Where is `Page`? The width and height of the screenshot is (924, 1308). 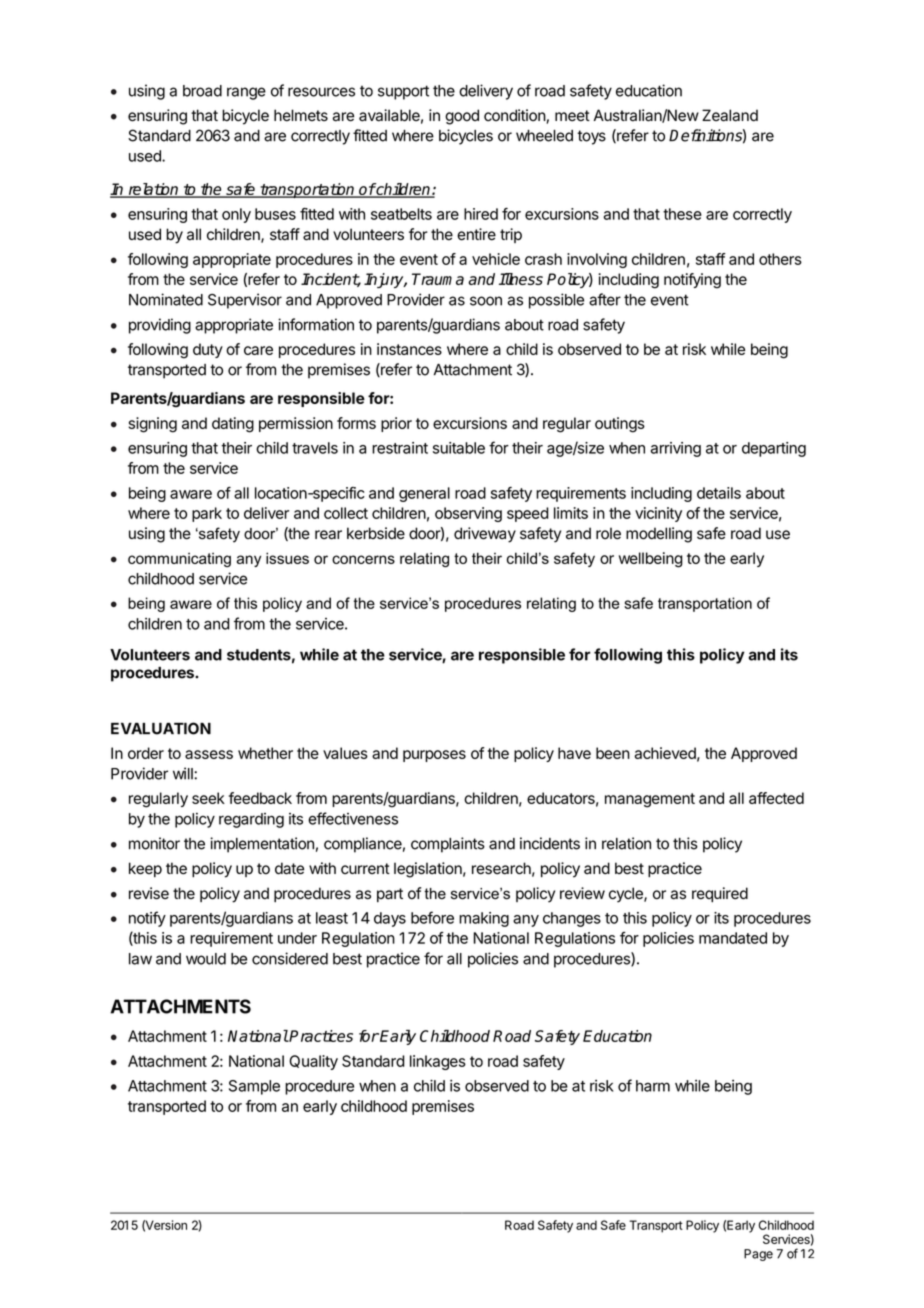
Page is located at coordinates (758, 1255).
